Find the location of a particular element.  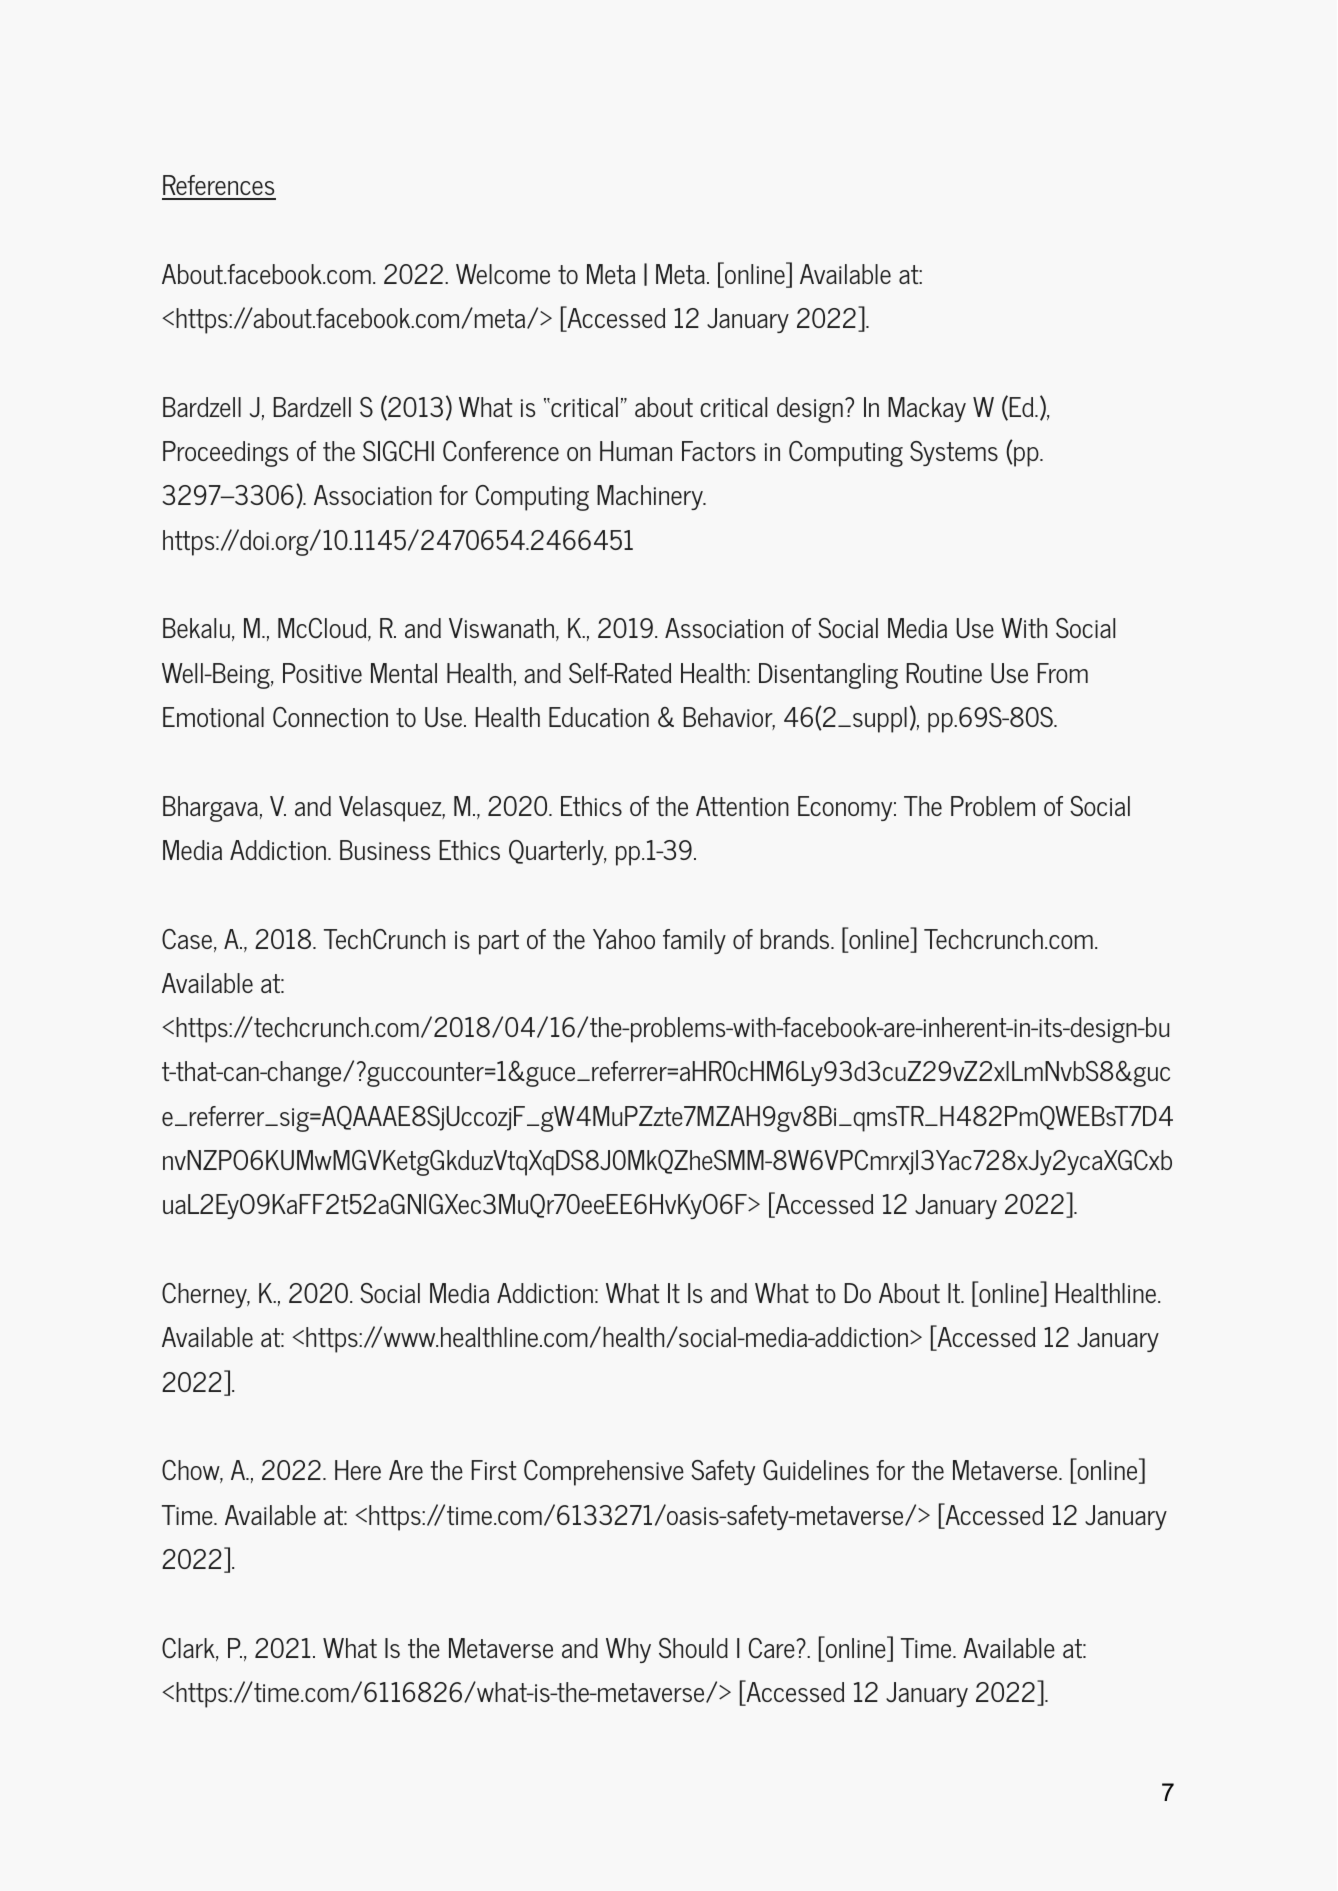

Positive is located at coordinates (322, 673).
